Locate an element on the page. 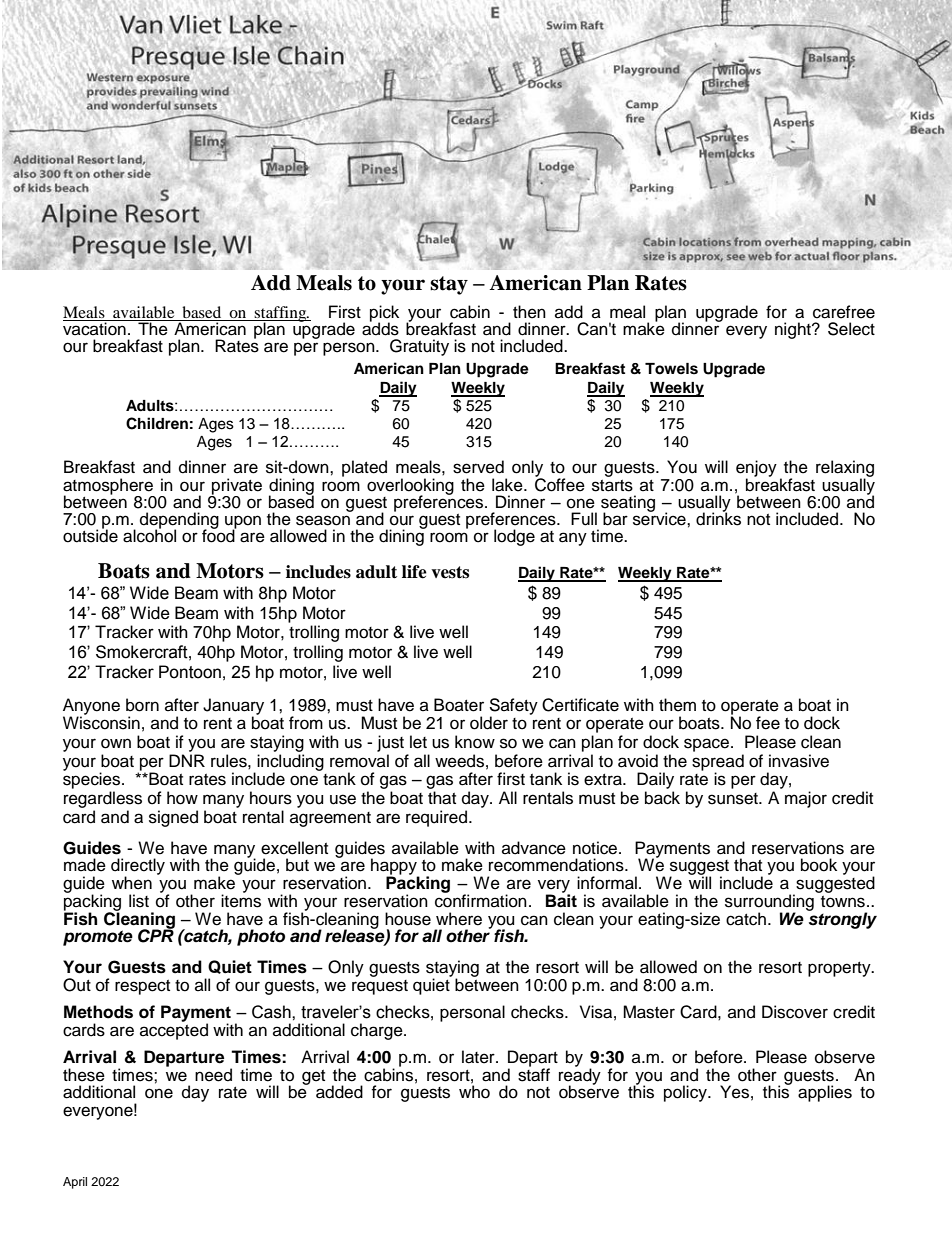 The height and width of the page is (1233, 952). night is located at coordinates (794, 330).
